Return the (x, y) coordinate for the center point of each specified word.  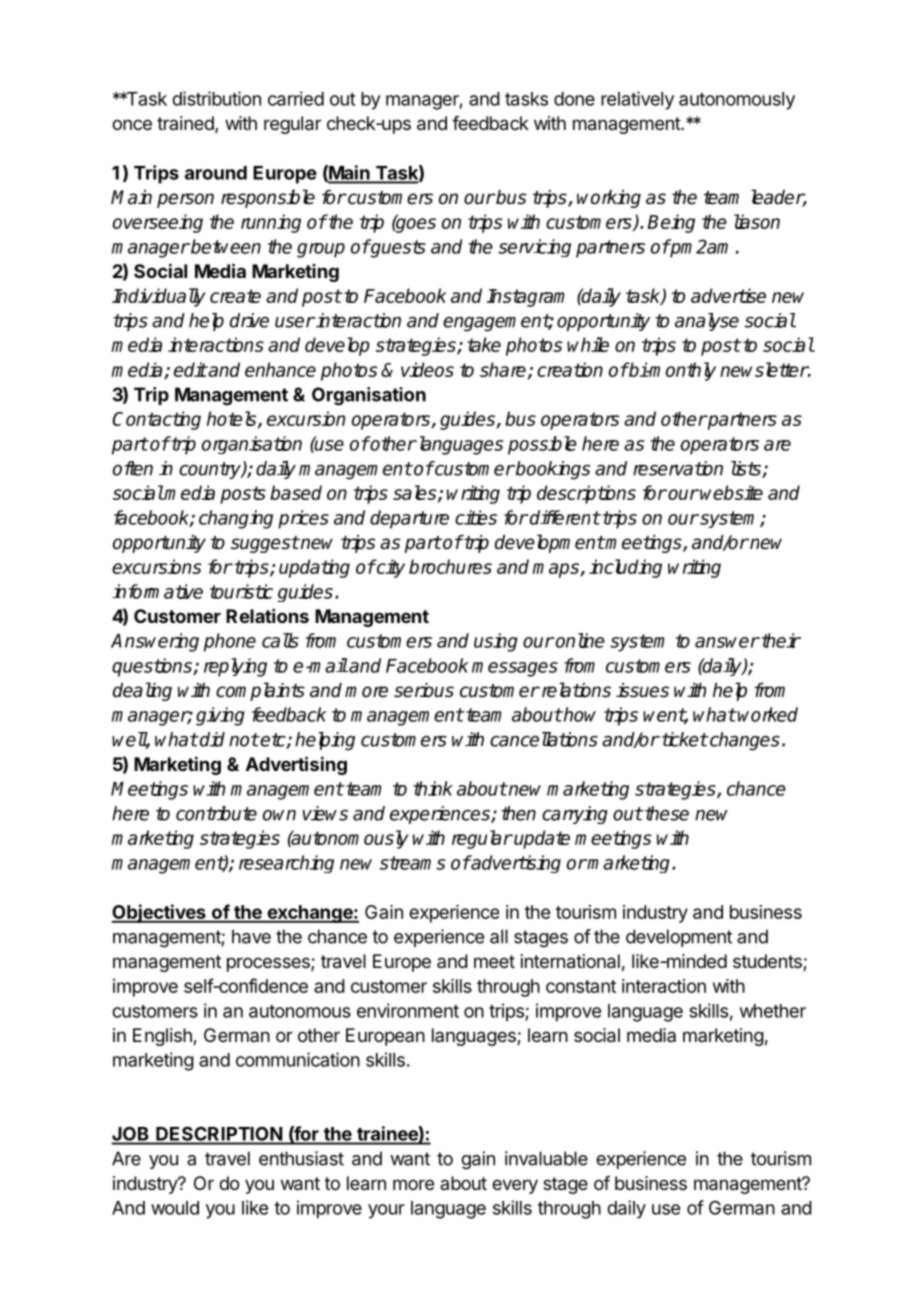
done (574, 99)
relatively (637, 100)
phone (230, 642)
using (496, 642)
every (515, 1186)
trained (186, 124)
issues (642, 690)
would (175, 1208)
